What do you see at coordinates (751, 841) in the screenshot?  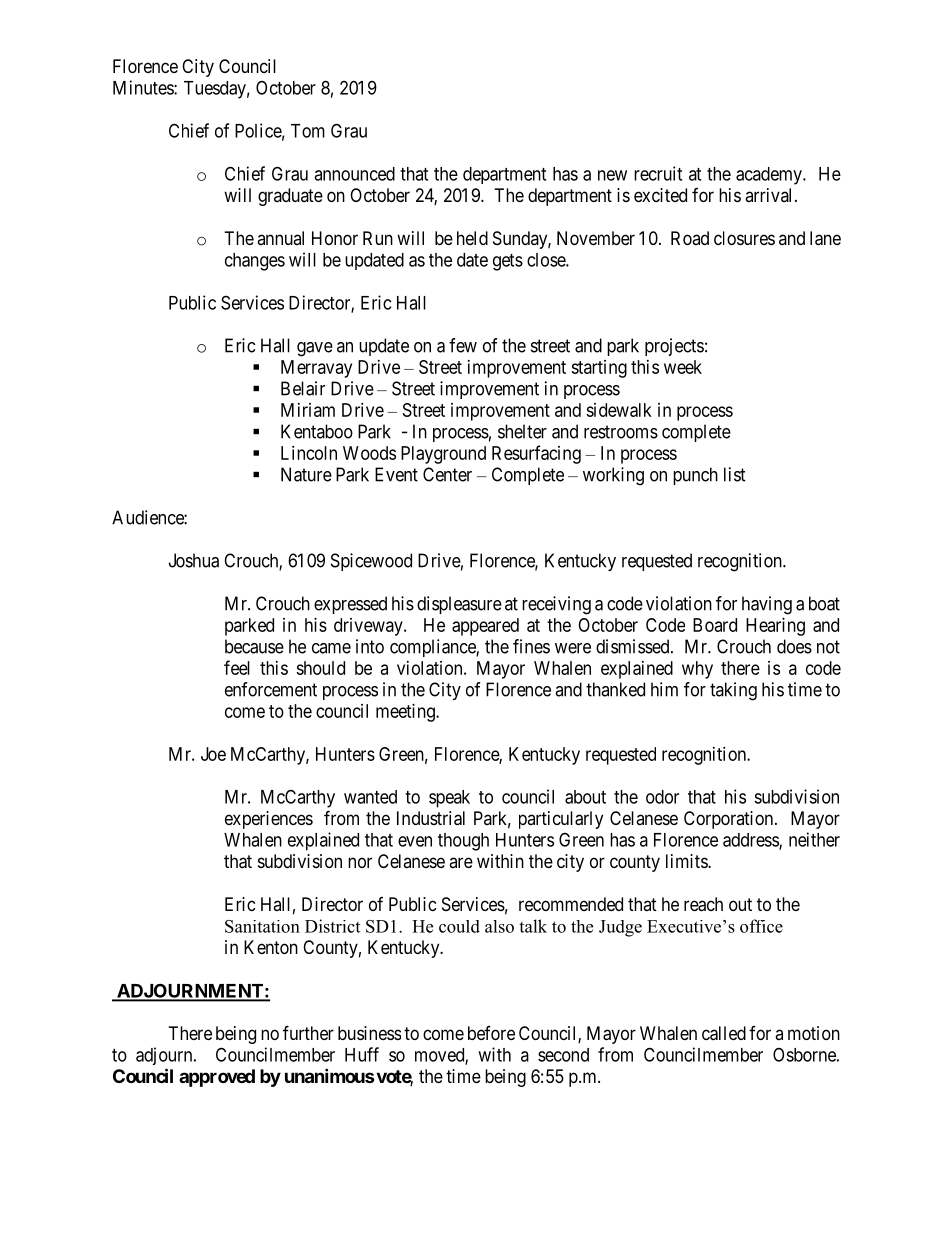 I see `address` at bounding box center [751, 841].
